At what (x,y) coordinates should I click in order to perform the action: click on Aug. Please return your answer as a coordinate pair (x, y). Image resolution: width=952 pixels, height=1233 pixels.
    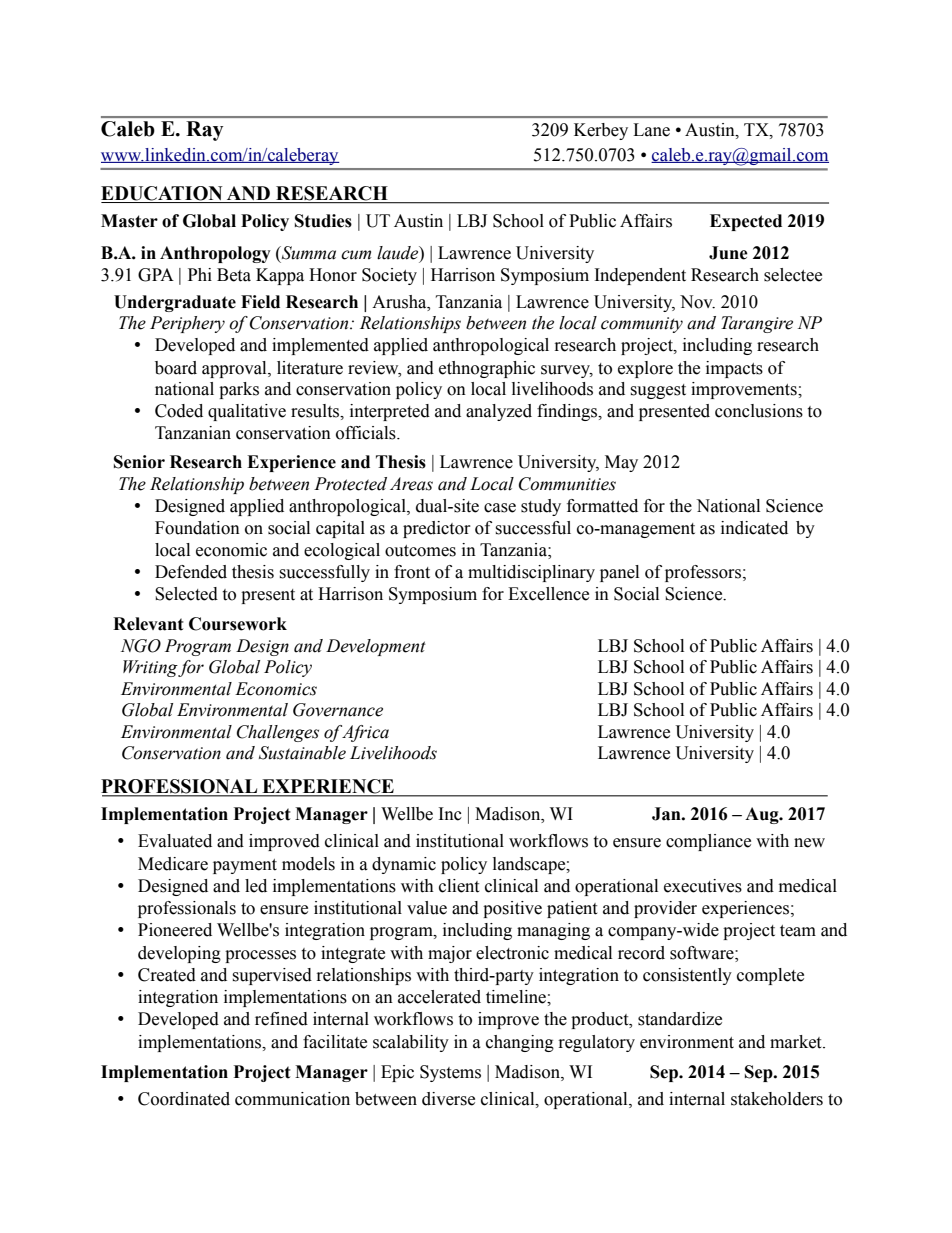
    Looking at the image, I should click on (763, 815).
